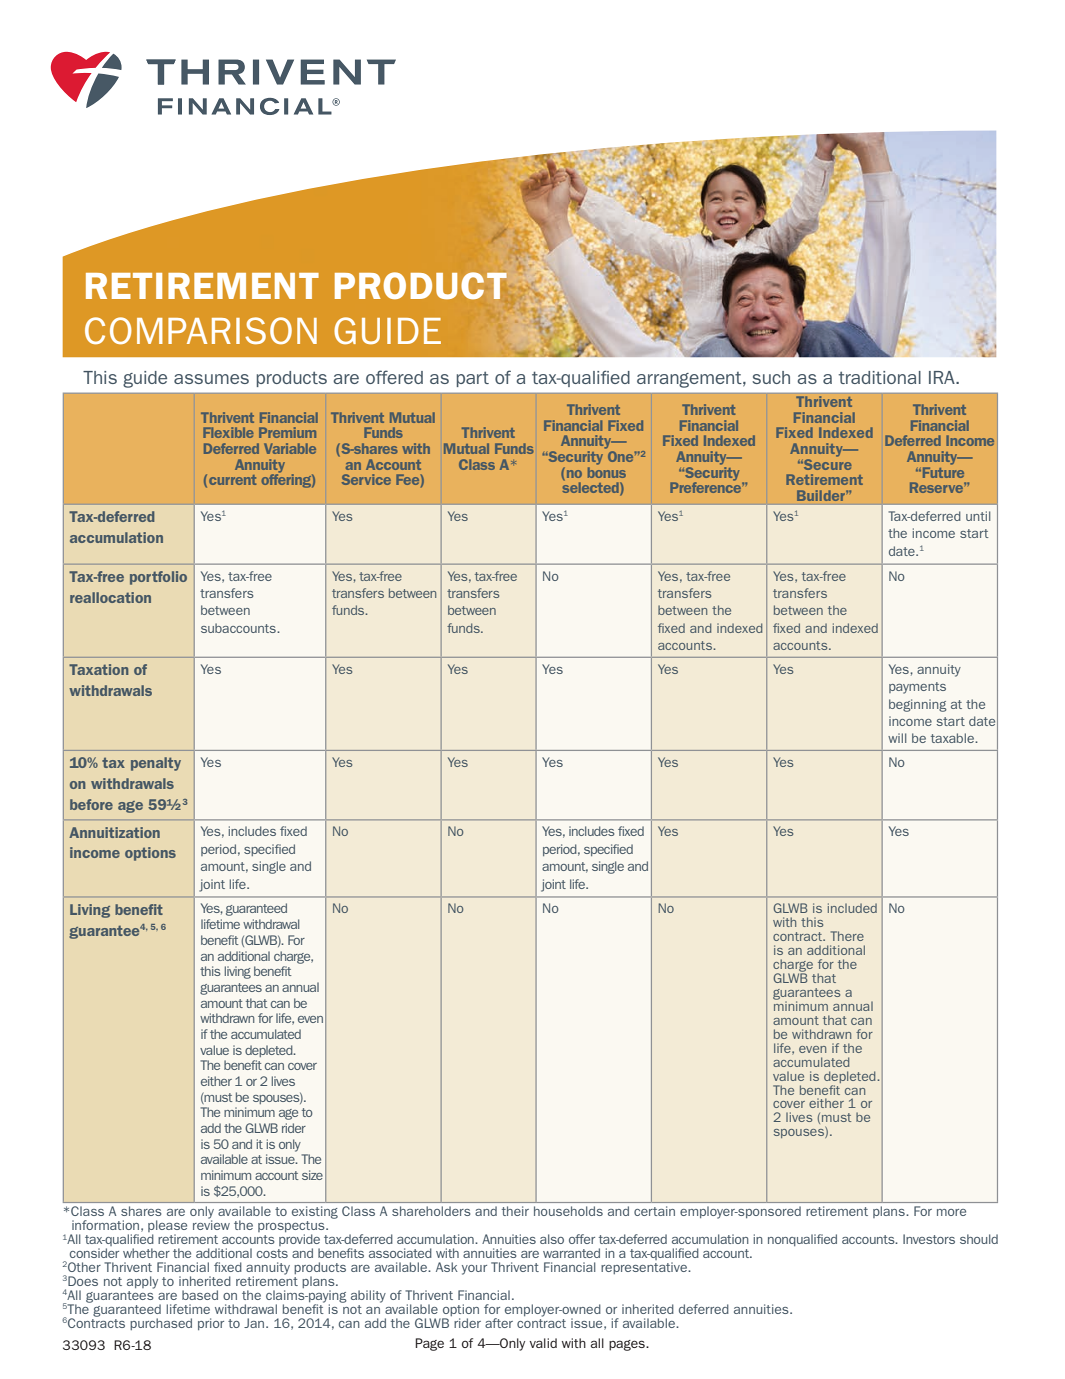 Image resolution: width=1065 pixels, height=1379 pixels. Describe the element at coordinates (852, 908) in the screenshot. I see `included` at that location.
